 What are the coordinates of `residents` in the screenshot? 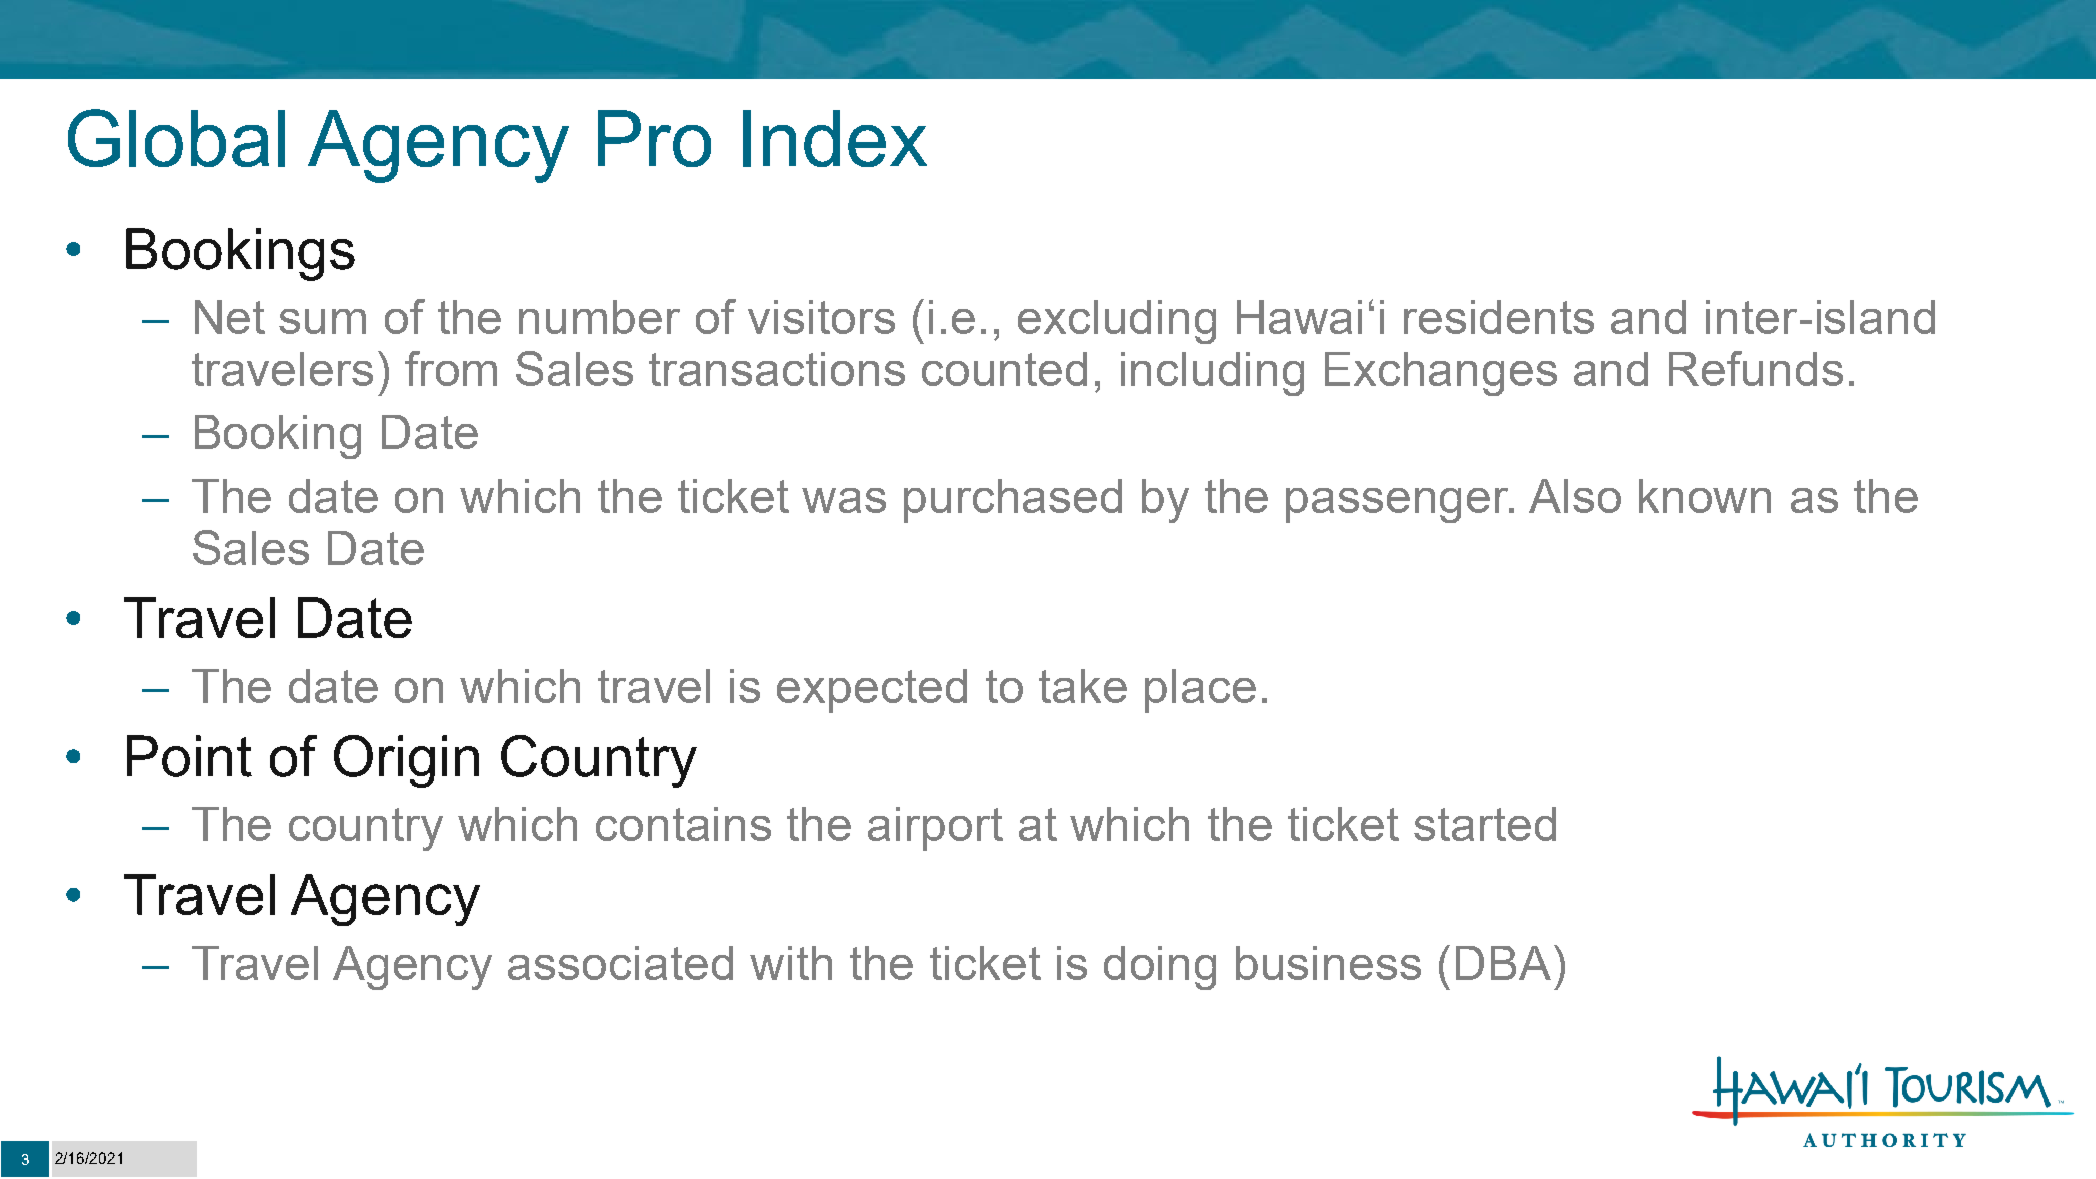 It's located at (1499, 317).
